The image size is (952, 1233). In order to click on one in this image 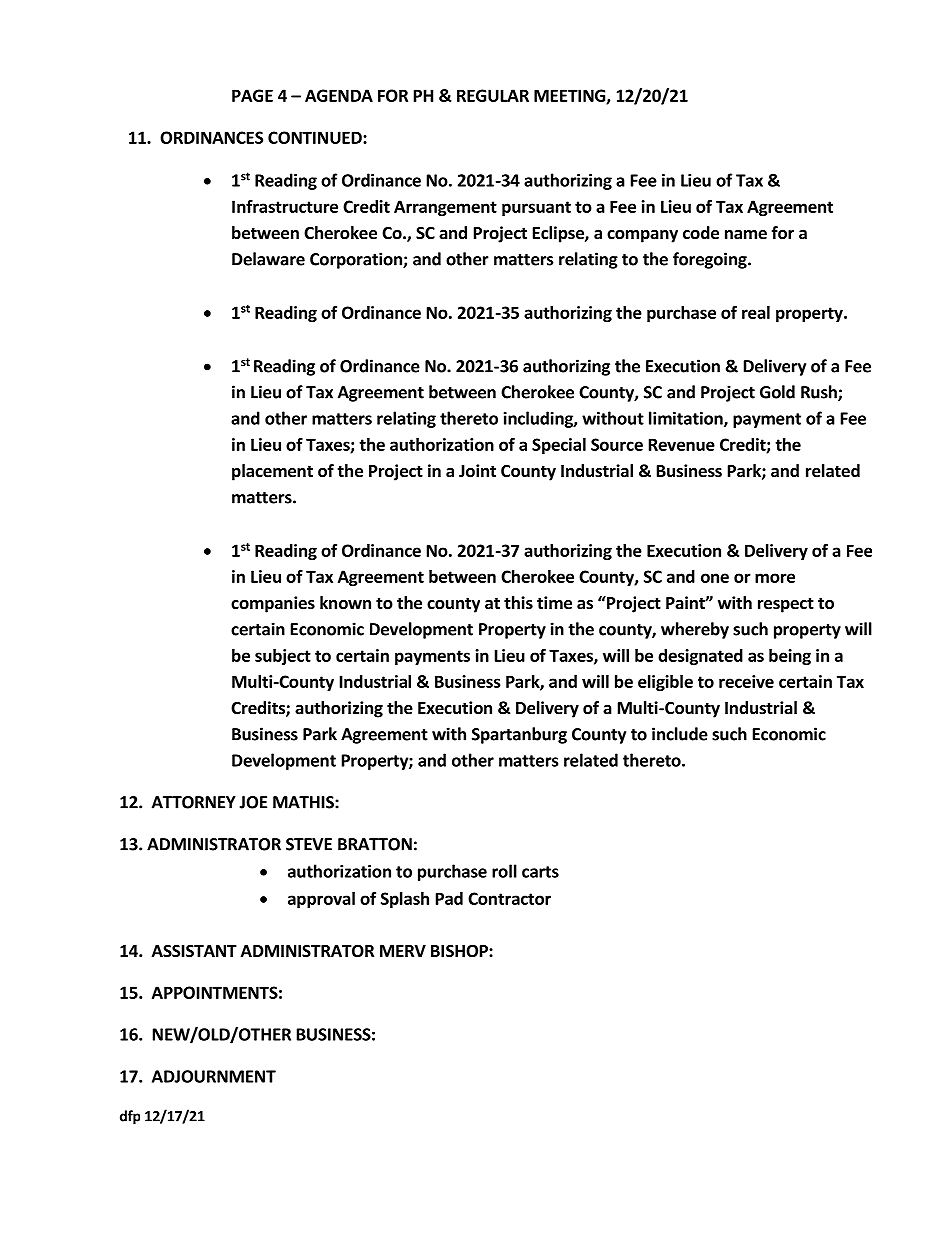, I will do `click(715, 578)`.
